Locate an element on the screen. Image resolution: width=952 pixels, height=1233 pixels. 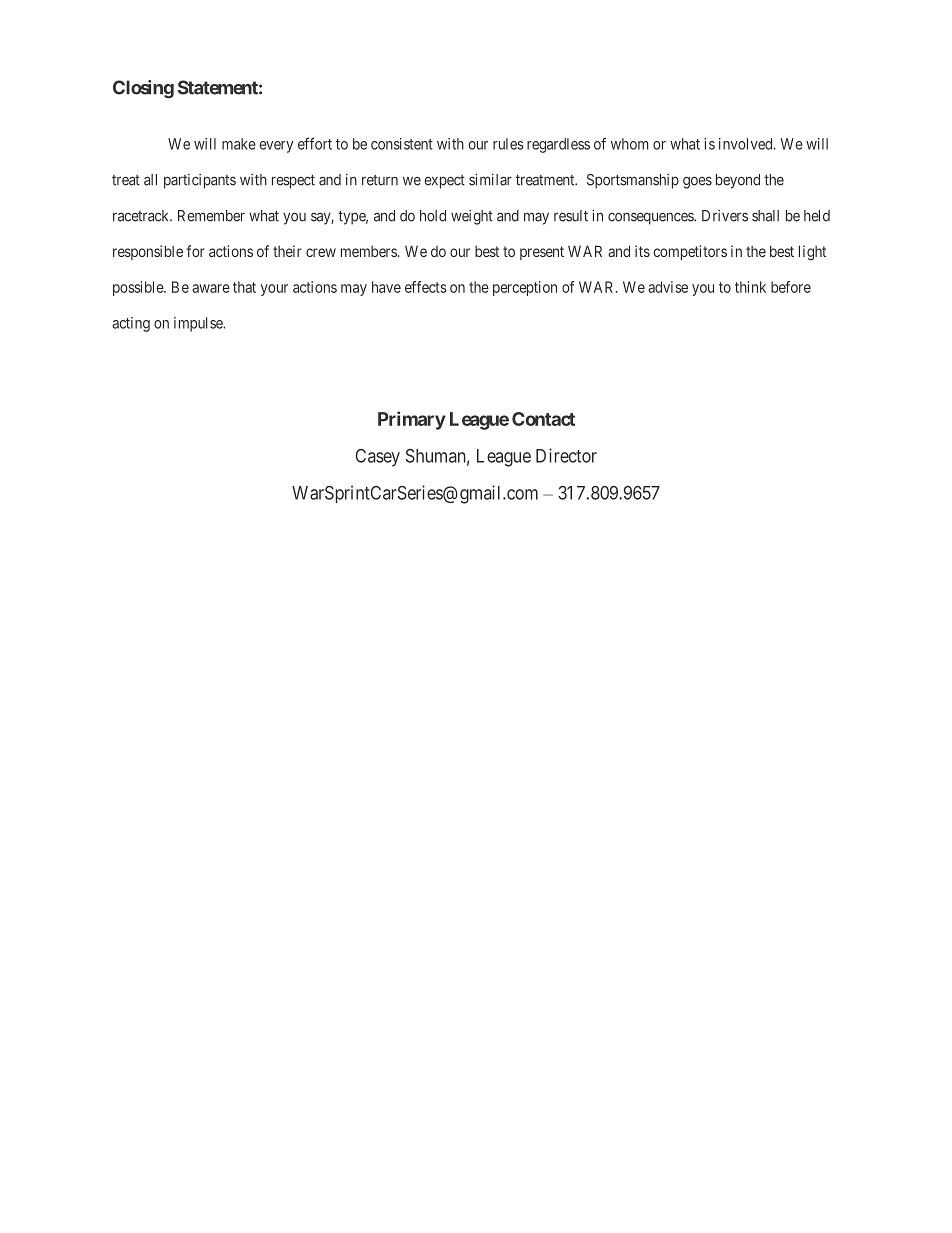
make is located at coordinates (239, 144).
